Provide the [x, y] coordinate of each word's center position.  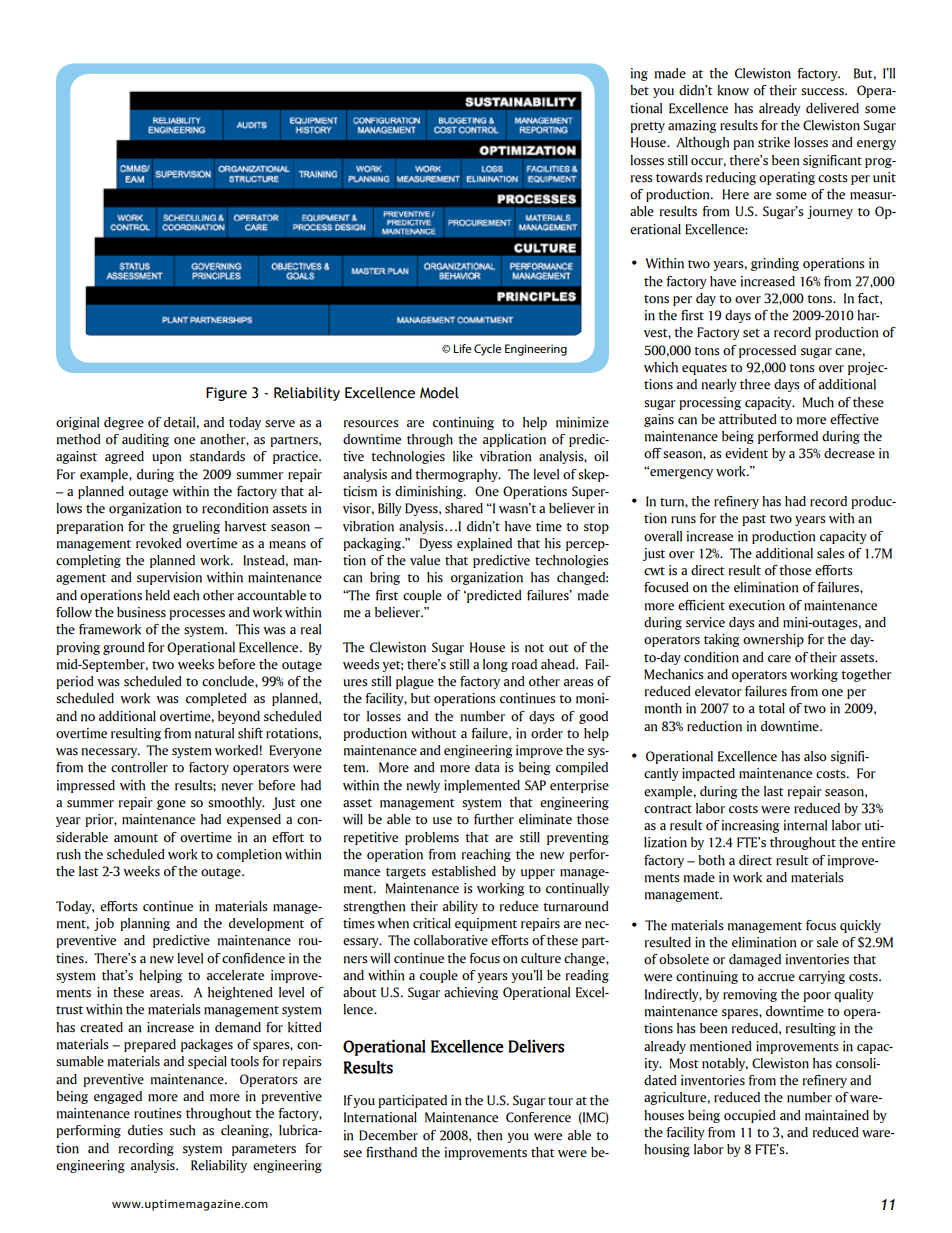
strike [774, 142]
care [779, 659]
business [141, 612]
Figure [226, 394]
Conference [538, 1117]
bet [639, 90]
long [495, 665]
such [182, 1130]
